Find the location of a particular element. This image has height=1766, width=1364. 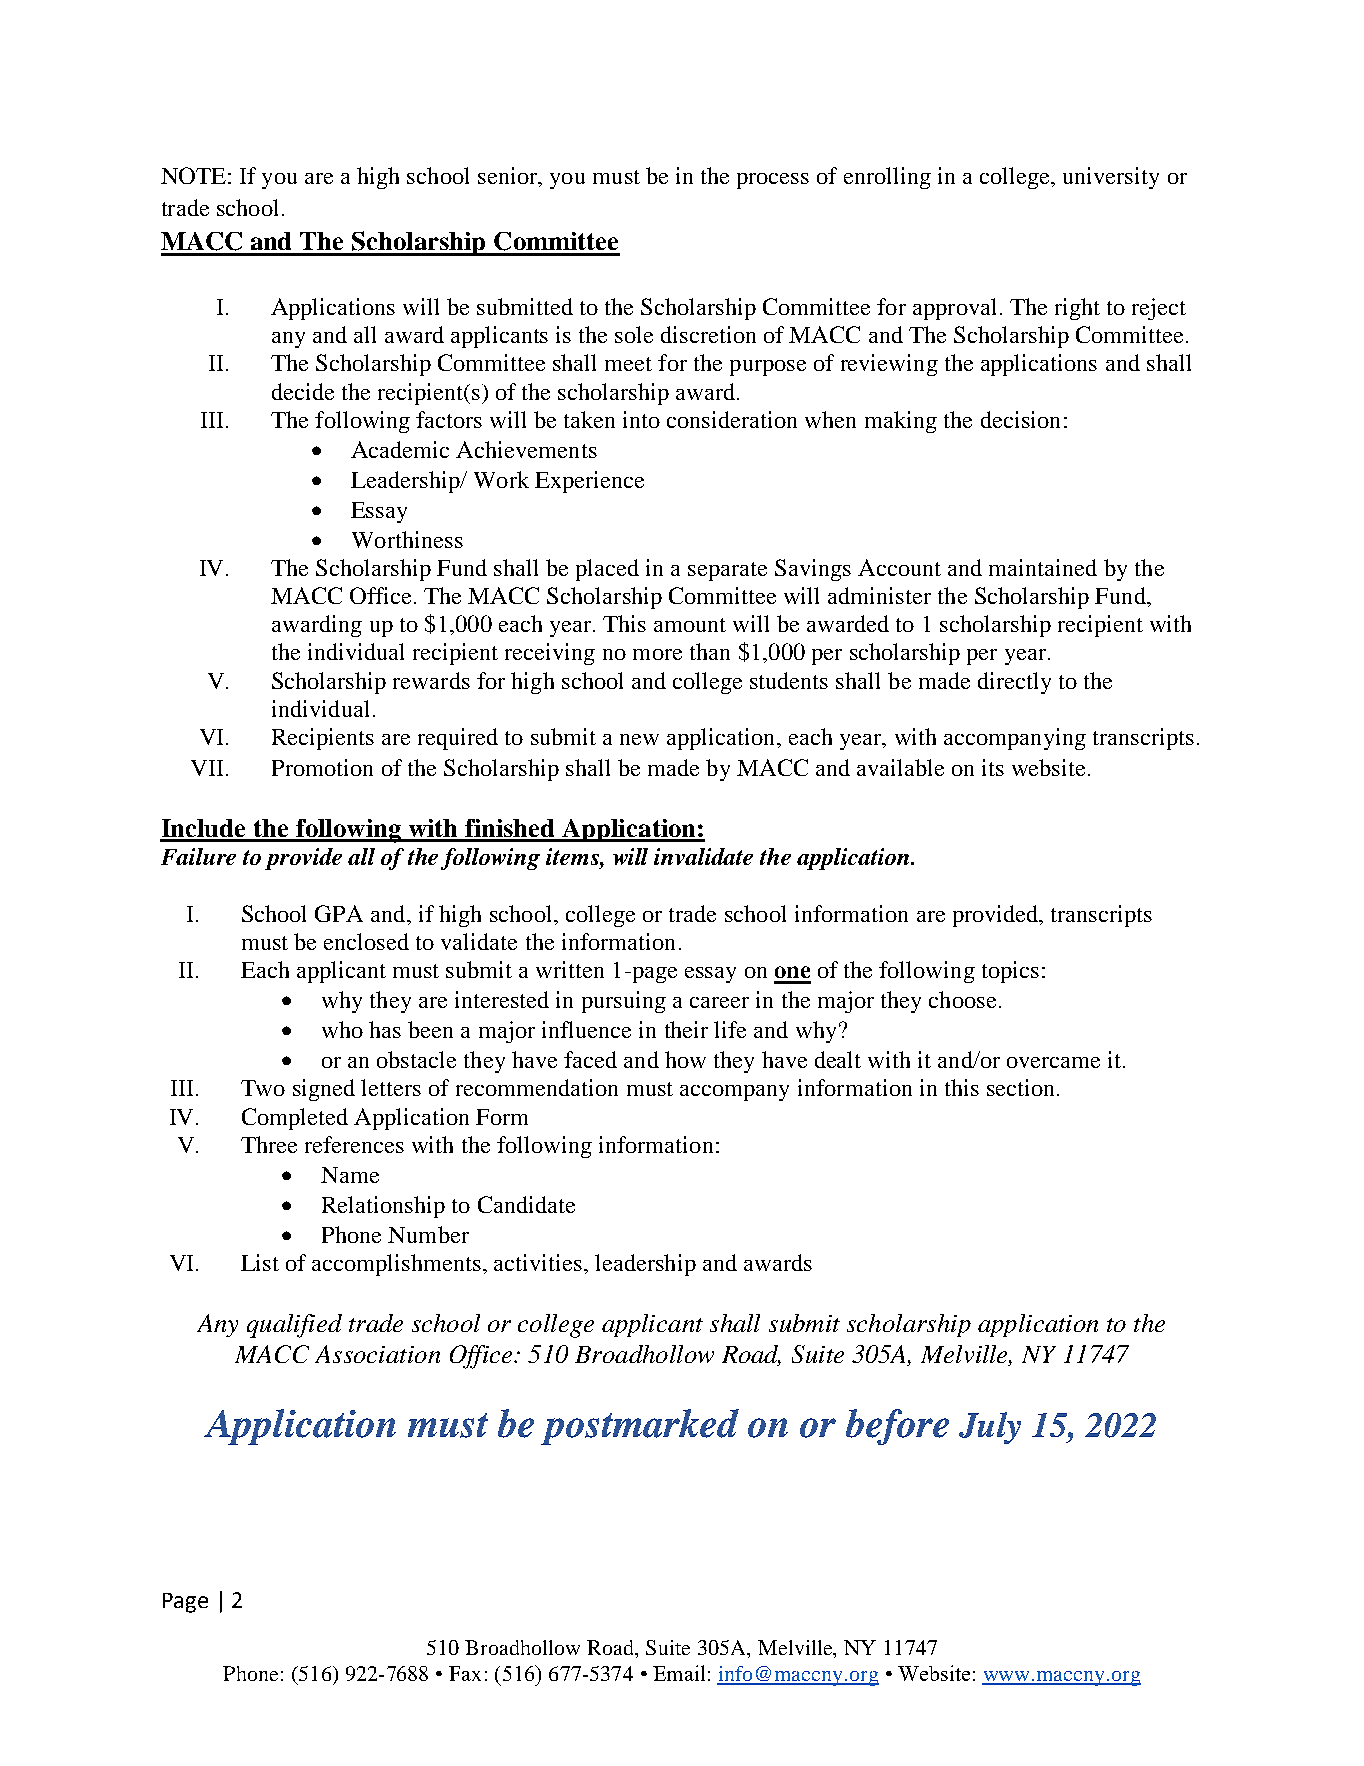

section is located at coordinates (1020, 1087).
